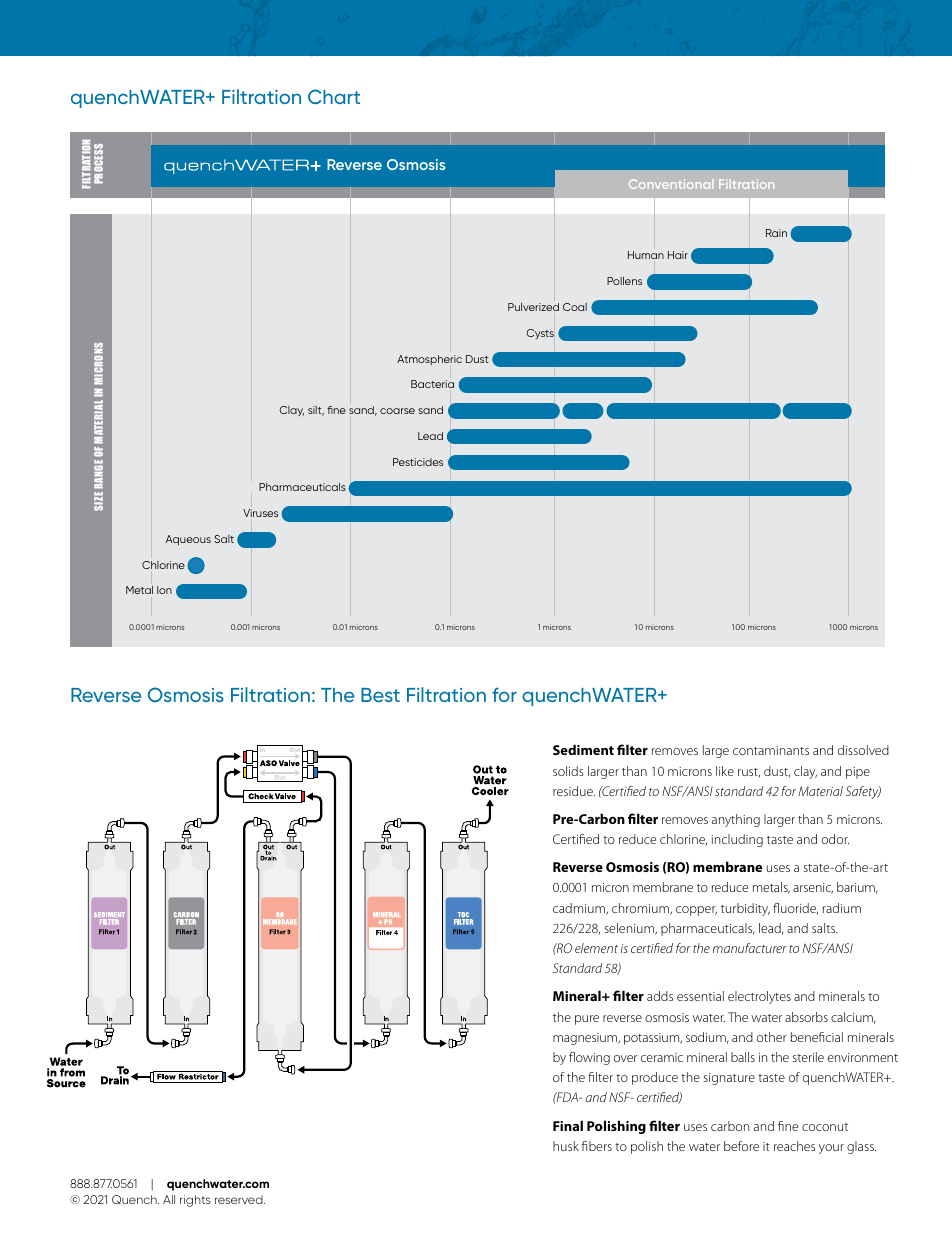 Image resolution: width=952 pixels, height=1233 pixels. I want to click on coarse, so click(397, 411).
